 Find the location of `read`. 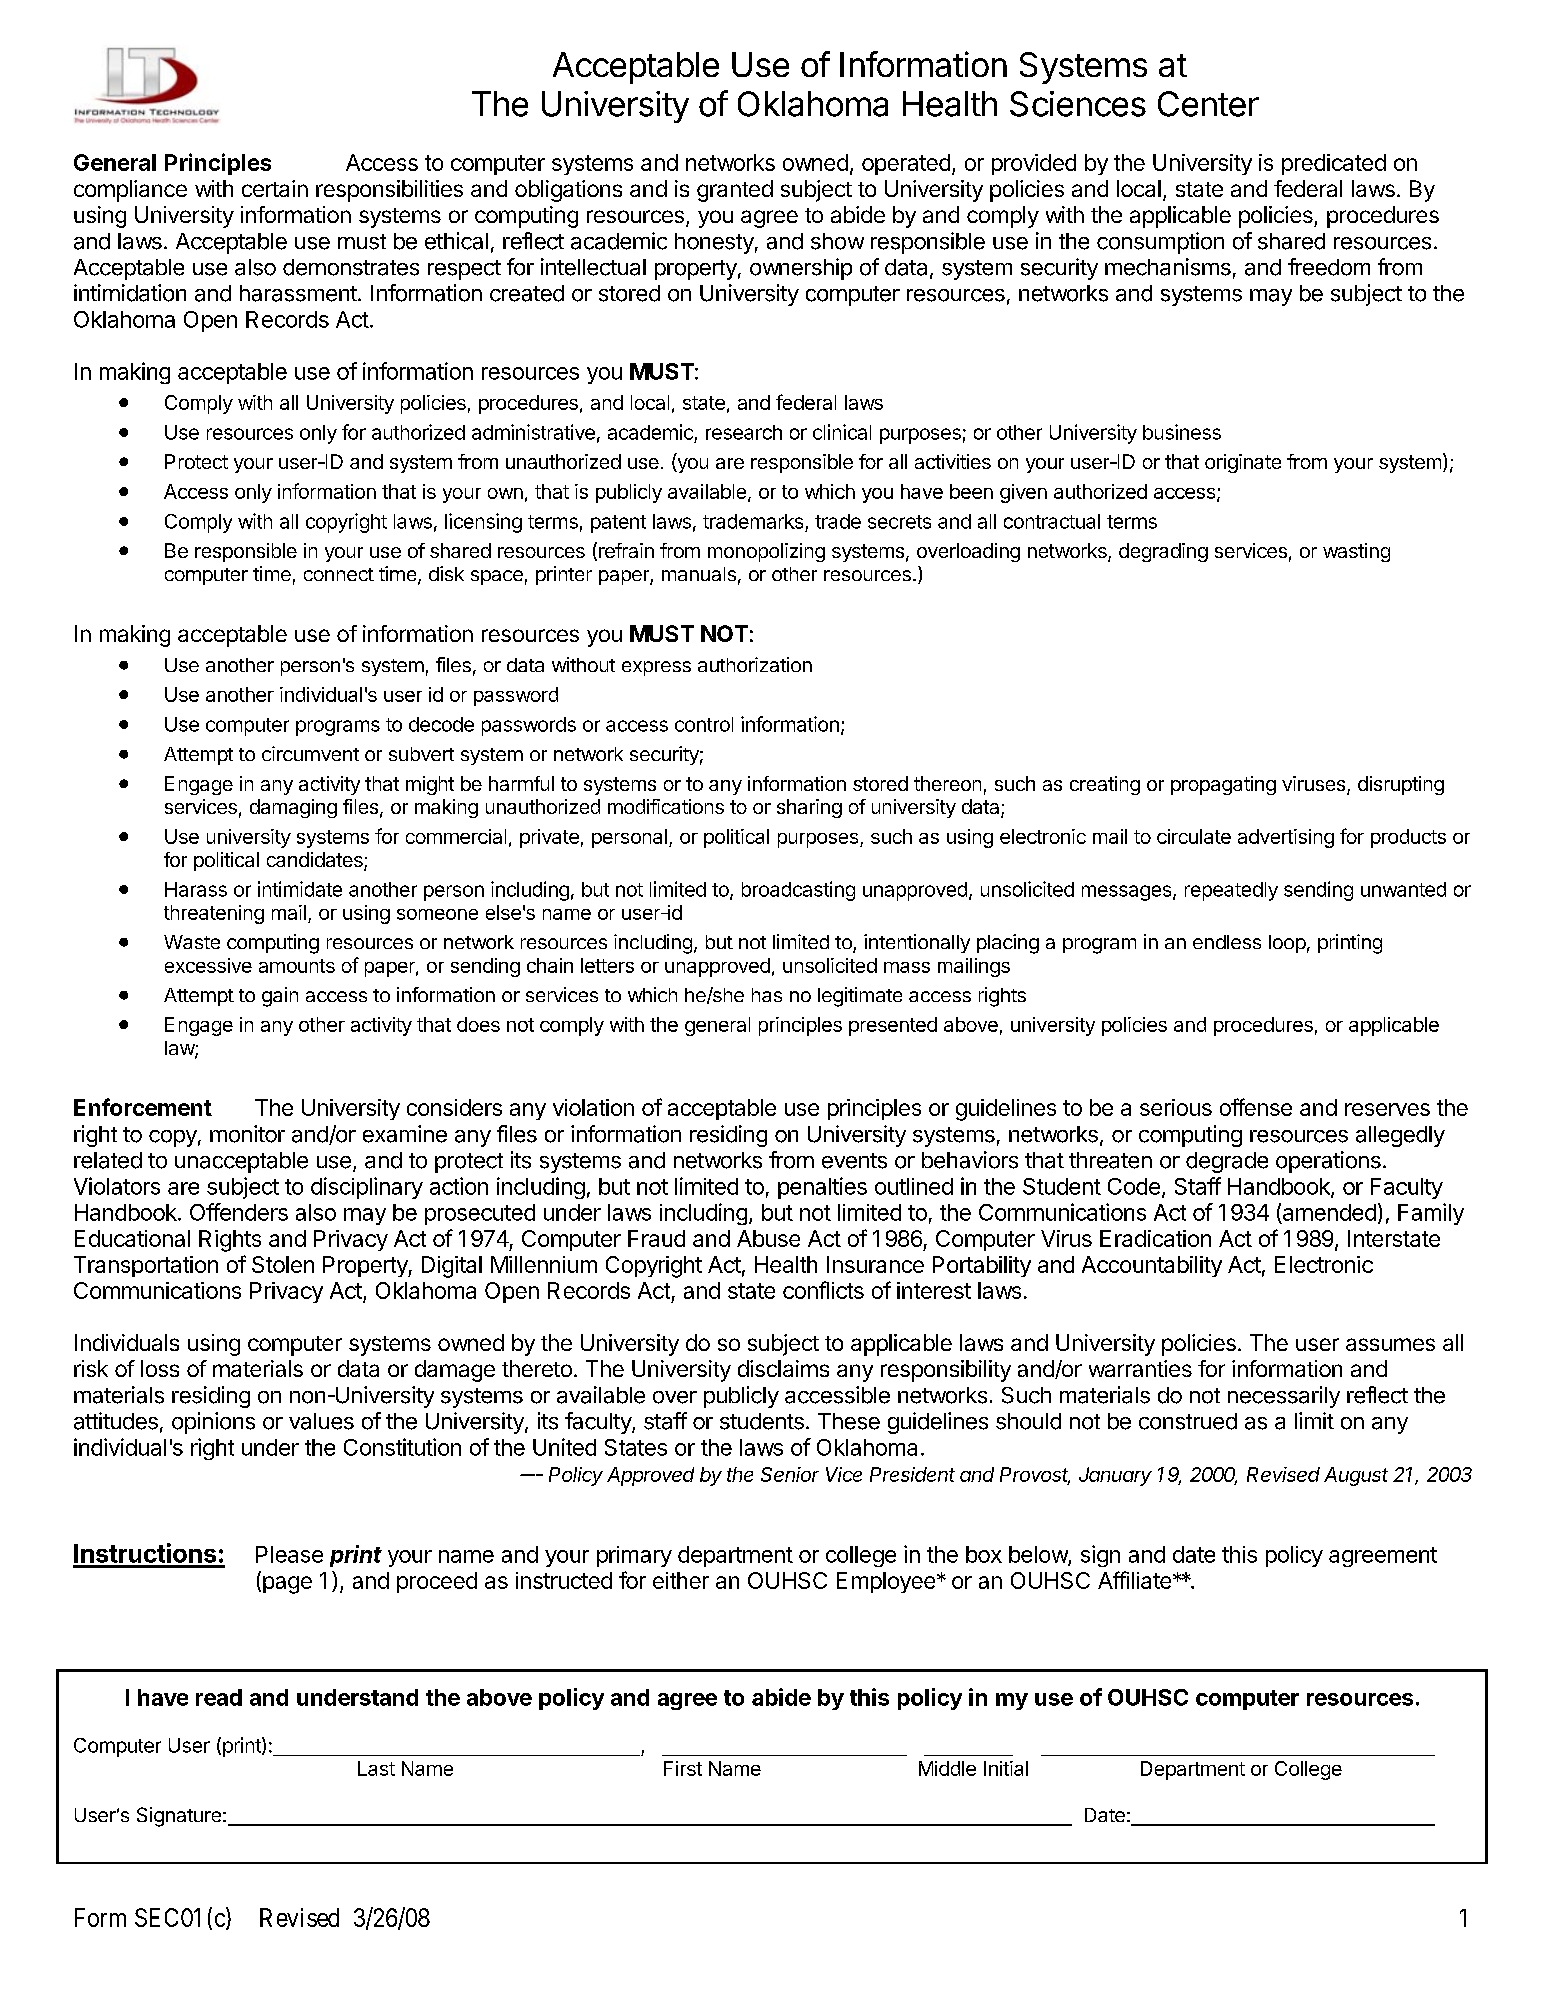

read is located at coordinates (219, 1697).
